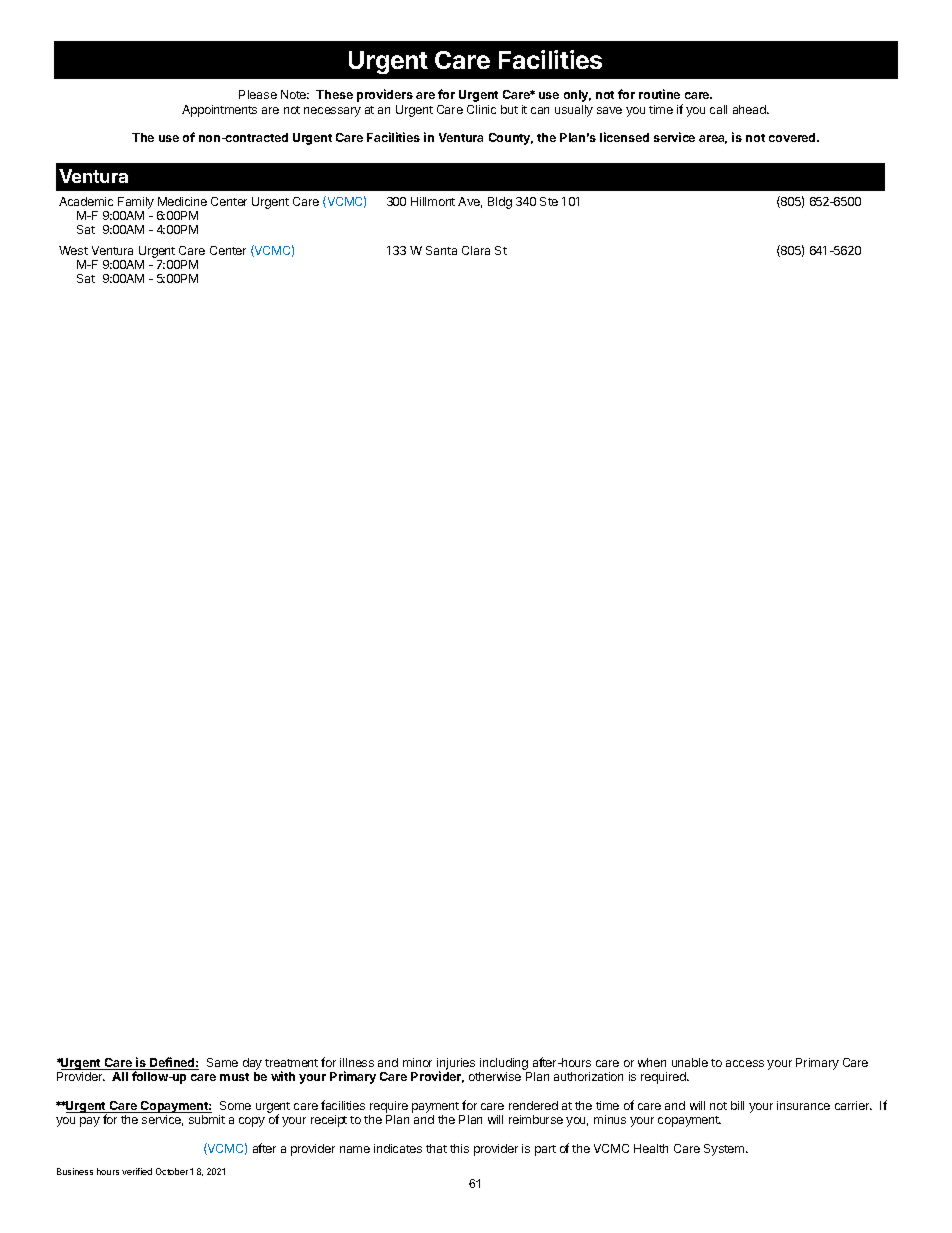 This screenshot has width=952, height=1233. What do you see at coordinates (481, 109) in the screenshot?
I see `Clinic` at bounding box center [481, 109].
